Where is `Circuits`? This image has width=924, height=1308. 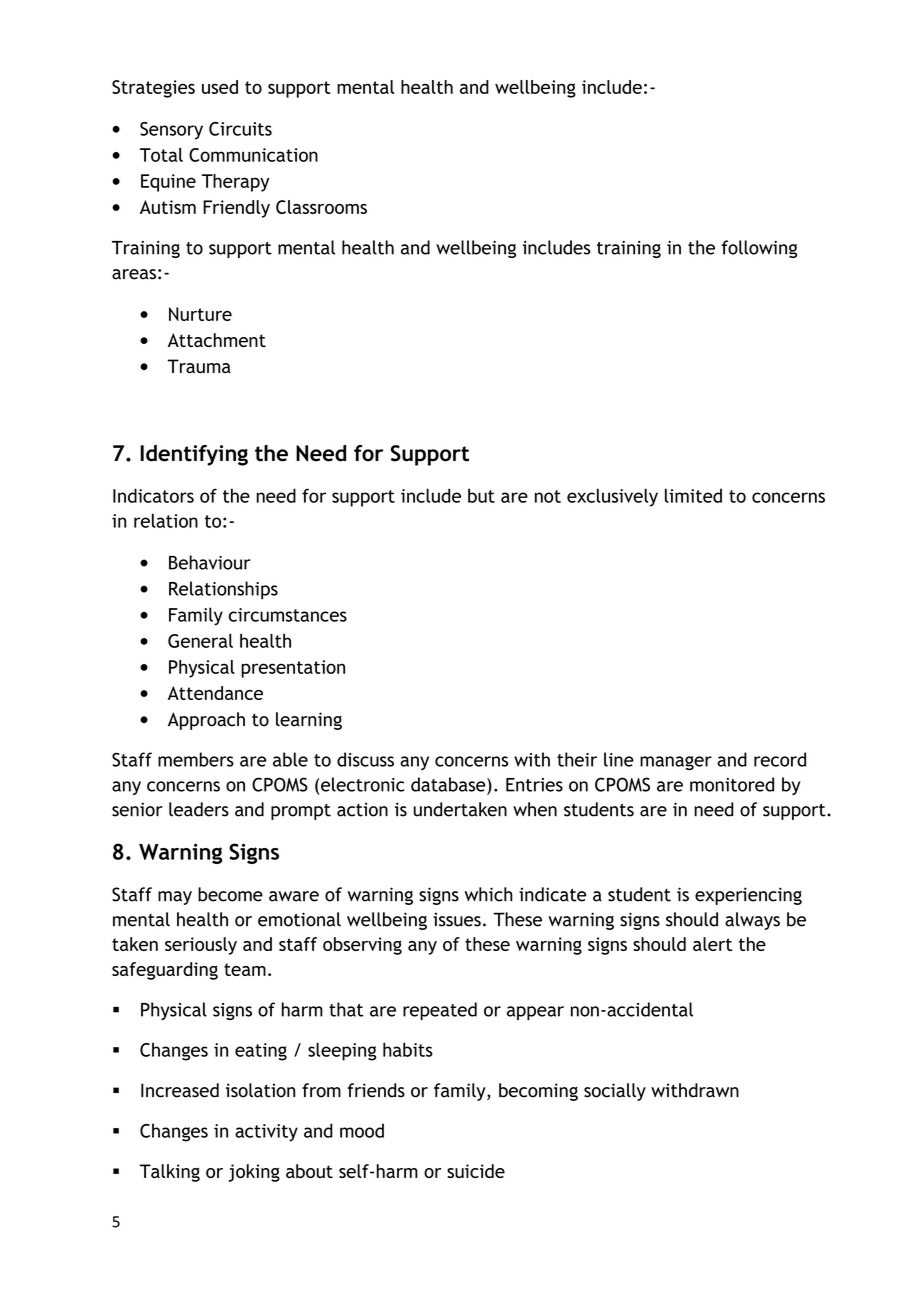 Circuits is located at coordinates (240, 129).
